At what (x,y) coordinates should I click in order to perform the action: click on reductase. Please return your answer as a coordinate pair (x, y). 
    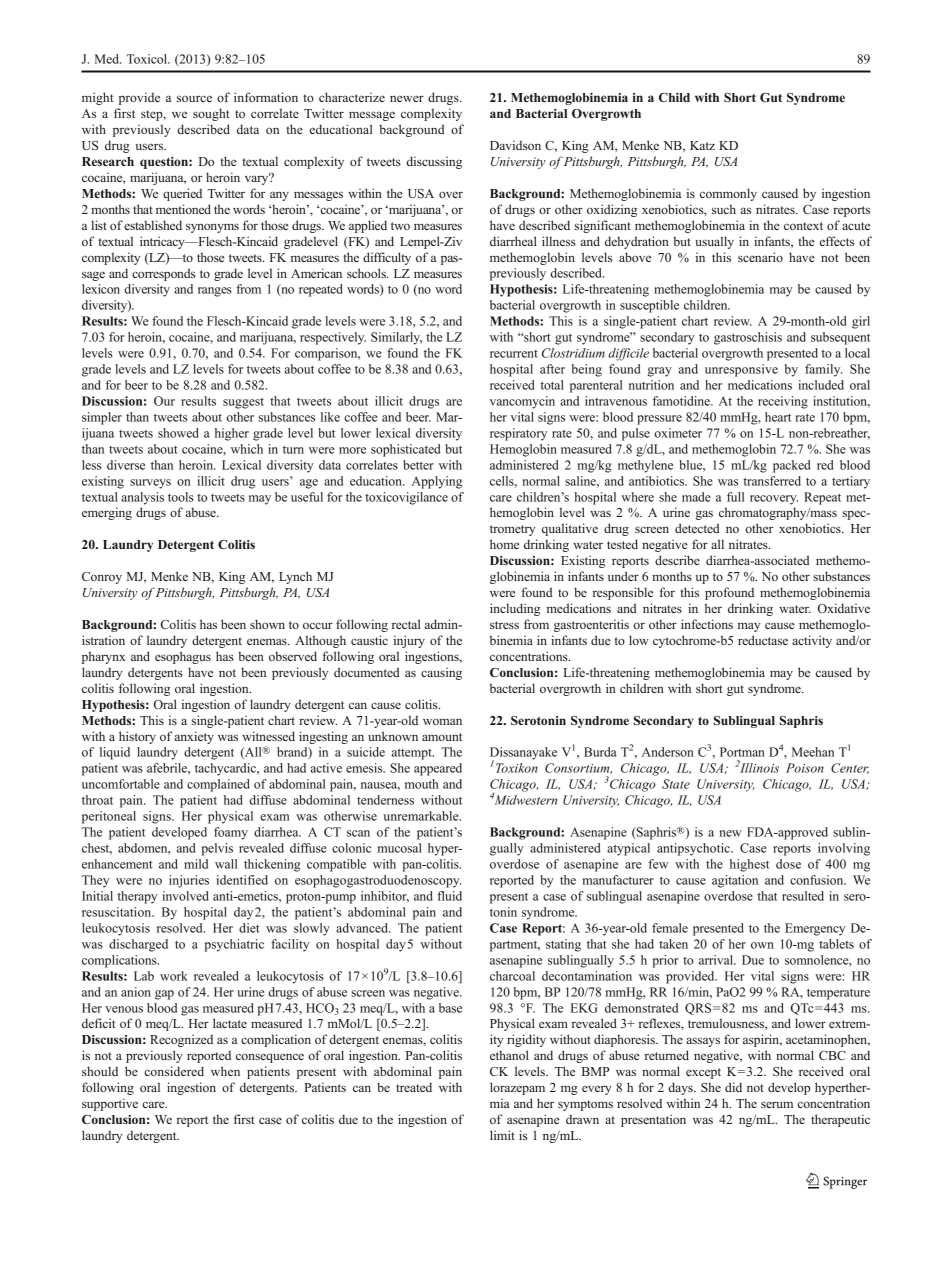
    Looking at the image, I should click on (763, 640).
